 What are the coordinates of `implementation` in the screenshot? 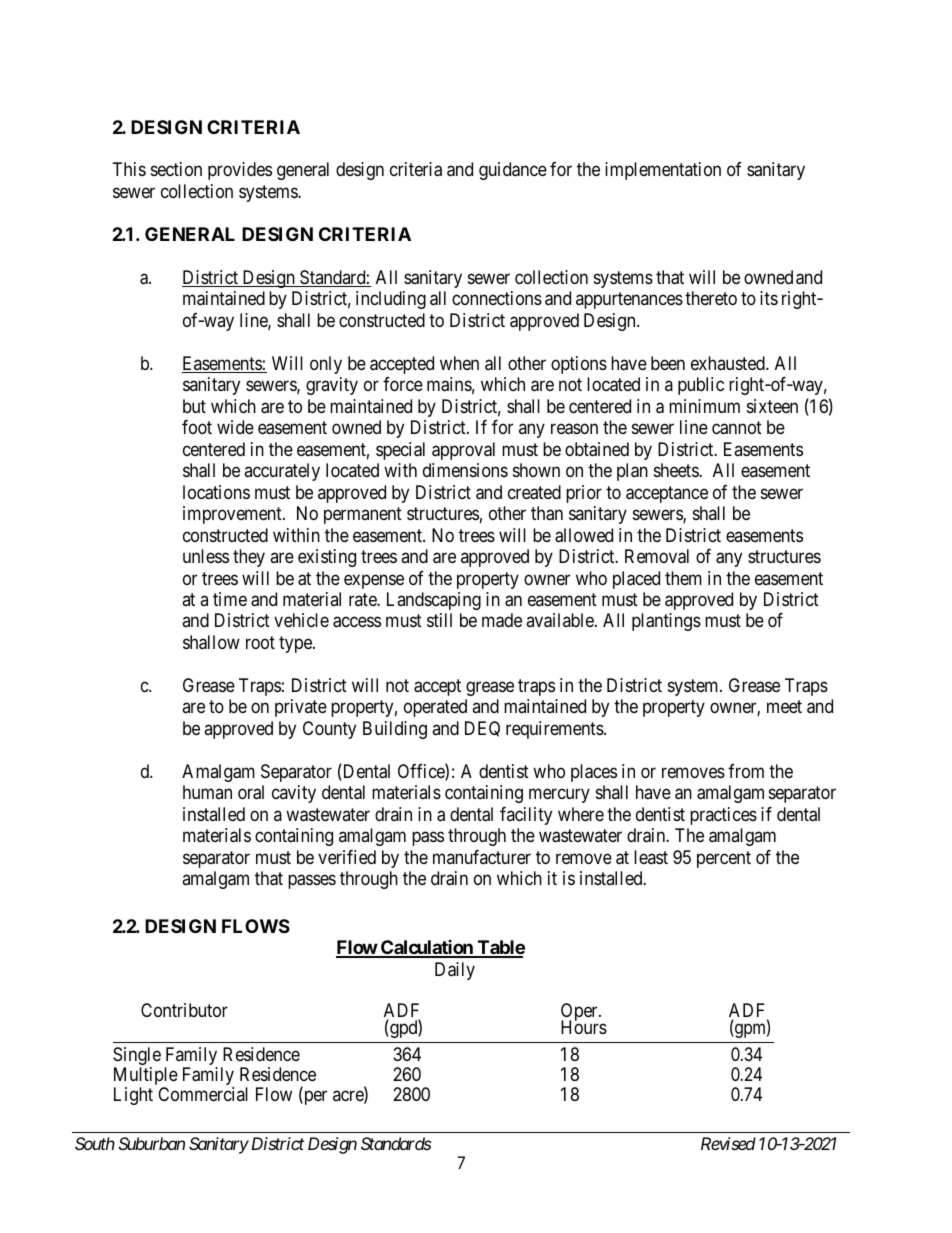 It's located at (663, 171).
